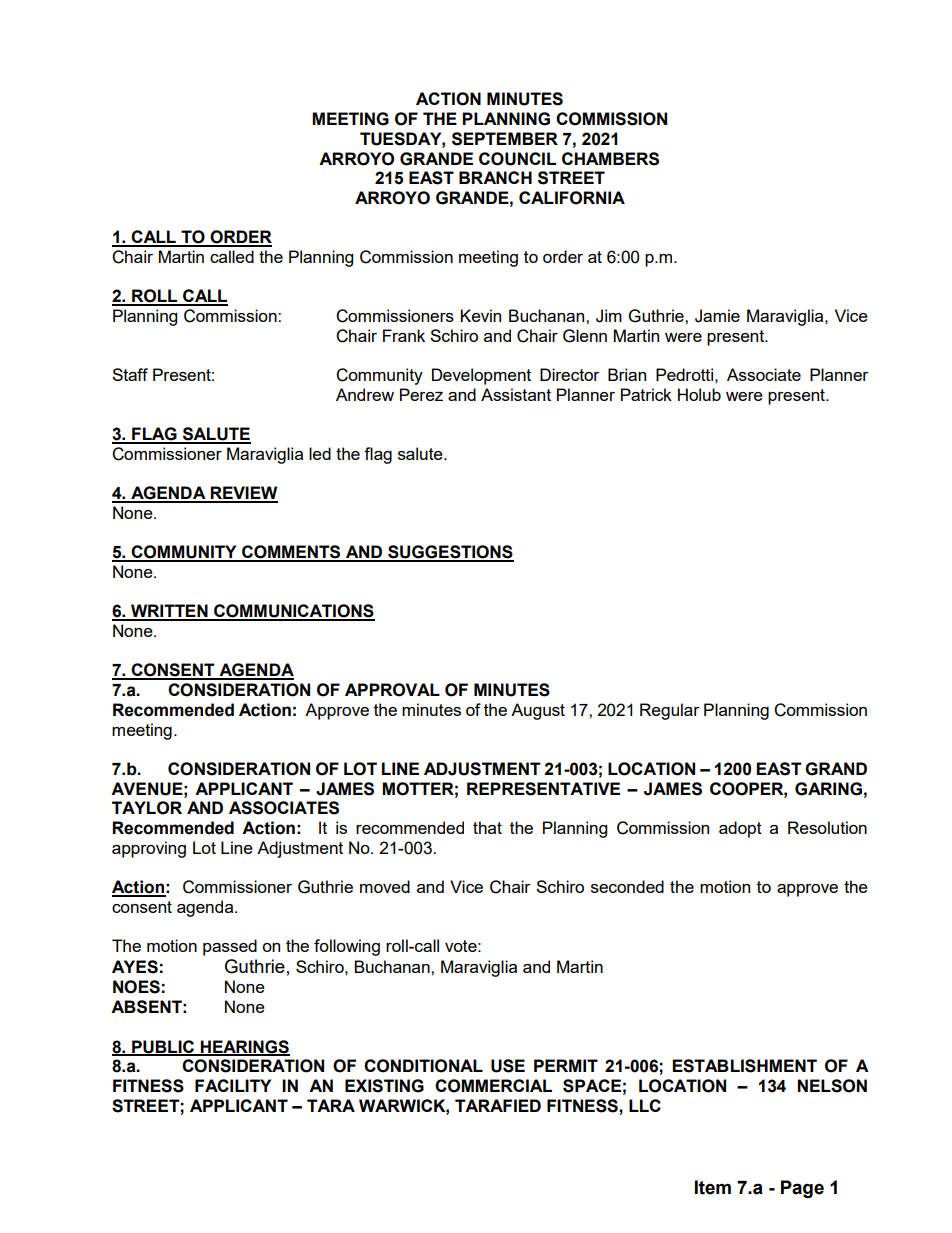  Describe the element at coordinates (744, 1066) in the screenshot. I see `ESTABLISHMENT` at that location.
